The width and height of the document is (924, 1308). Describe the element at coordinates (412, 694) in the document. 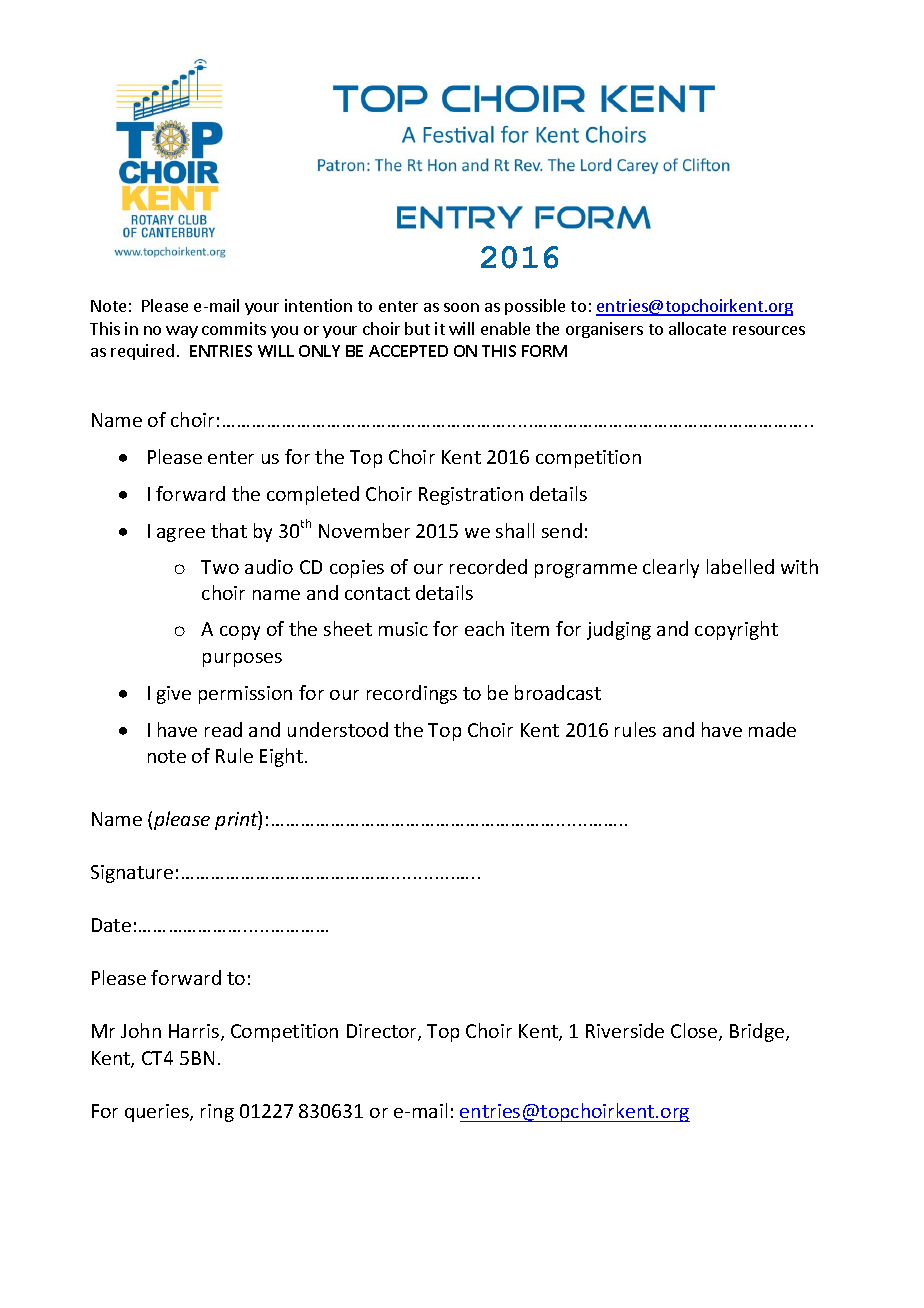

I see `recordings` at that location.
